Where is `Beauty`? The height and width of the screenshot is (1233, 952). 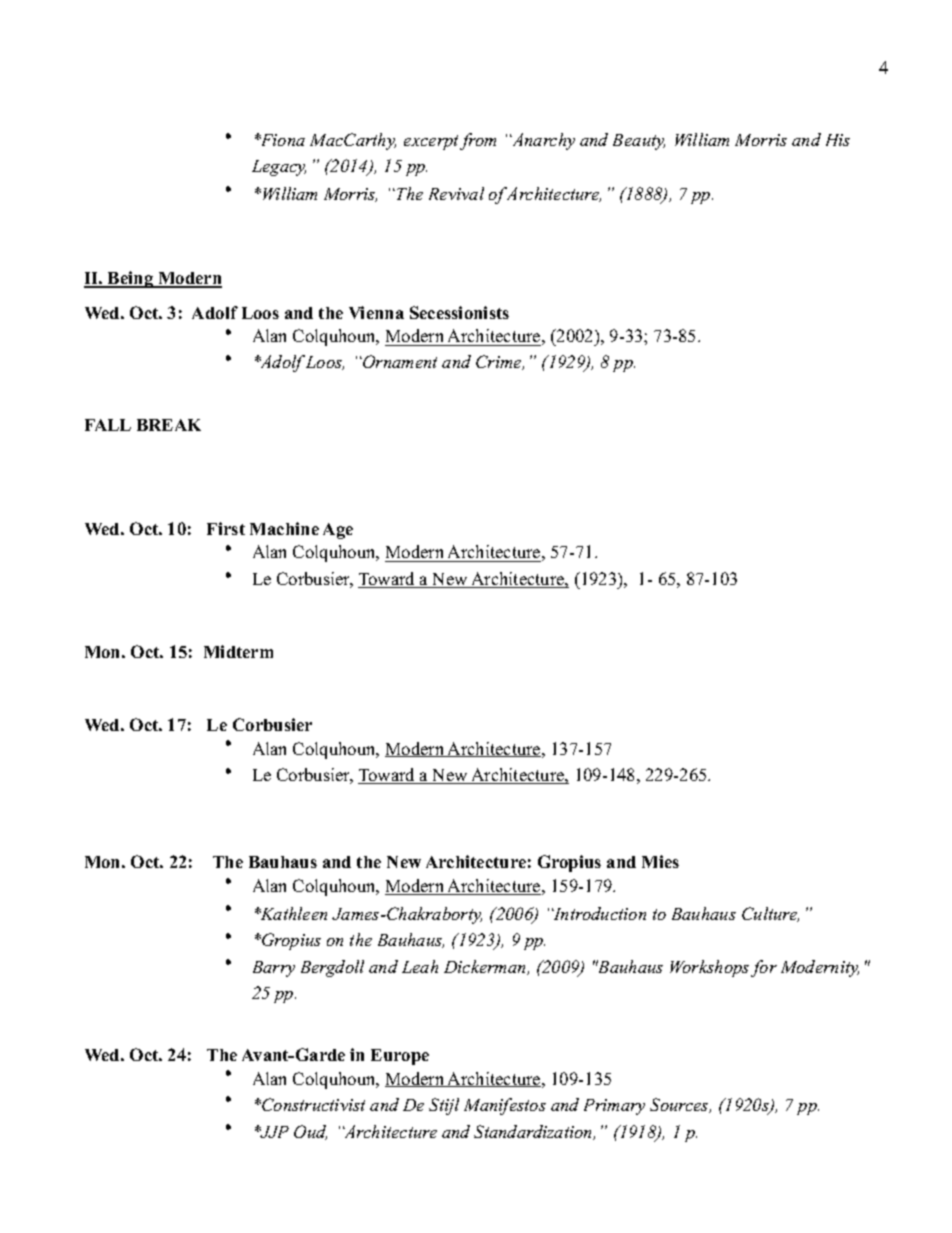 Beauty is located at coordinates (639, 142).
